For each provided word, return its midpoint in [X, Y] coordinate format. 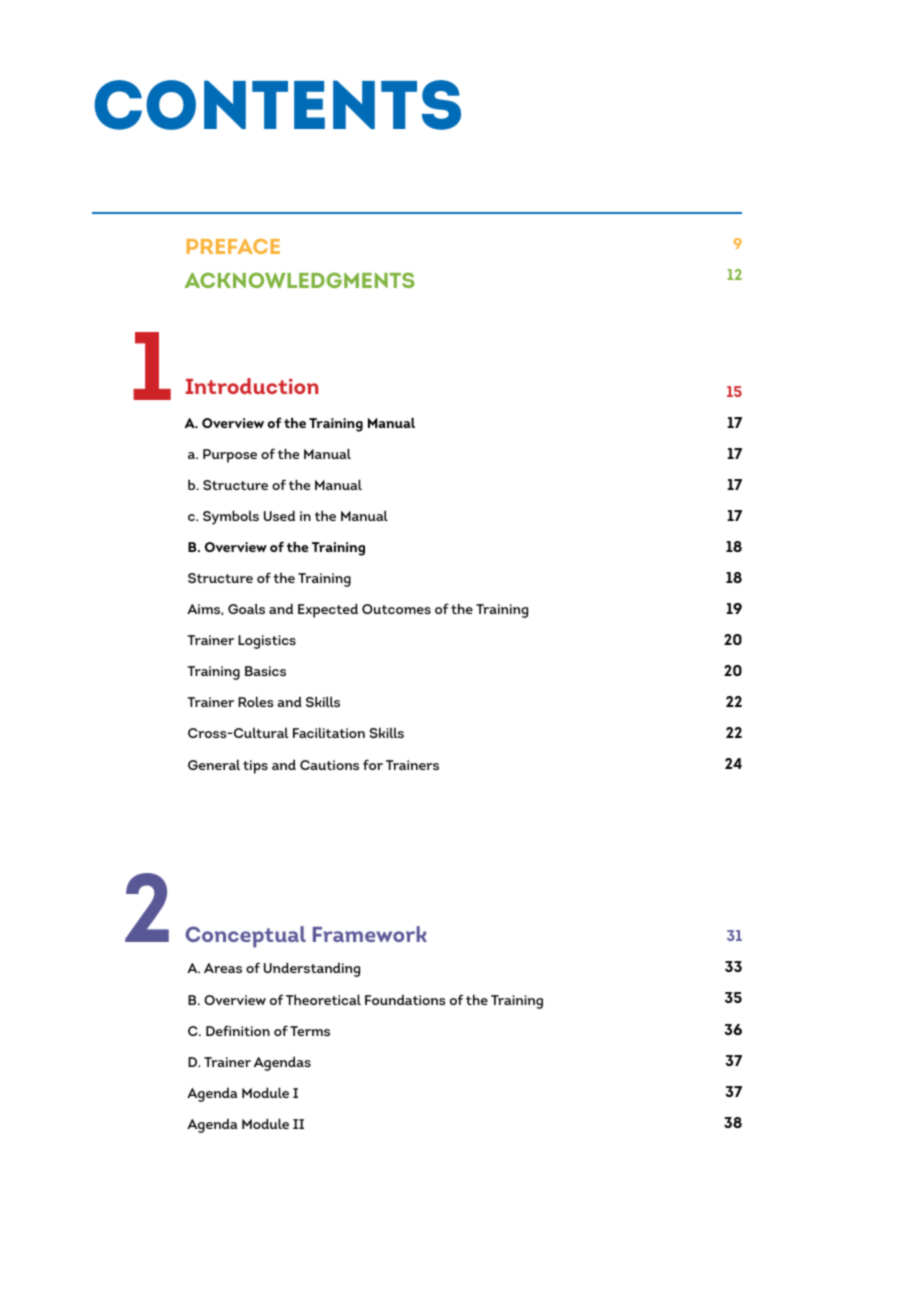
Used [279, 515]
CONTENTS [277, 105]
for [373, 764]
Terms [310, 1031]
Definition [238, 1030]
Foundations [405, 999]
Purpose [230, 456]
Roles [255, 701]
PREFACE [233, 246]
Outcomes [396, 609]
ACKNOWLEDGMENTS [300, 280]
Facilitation [329, 732]
